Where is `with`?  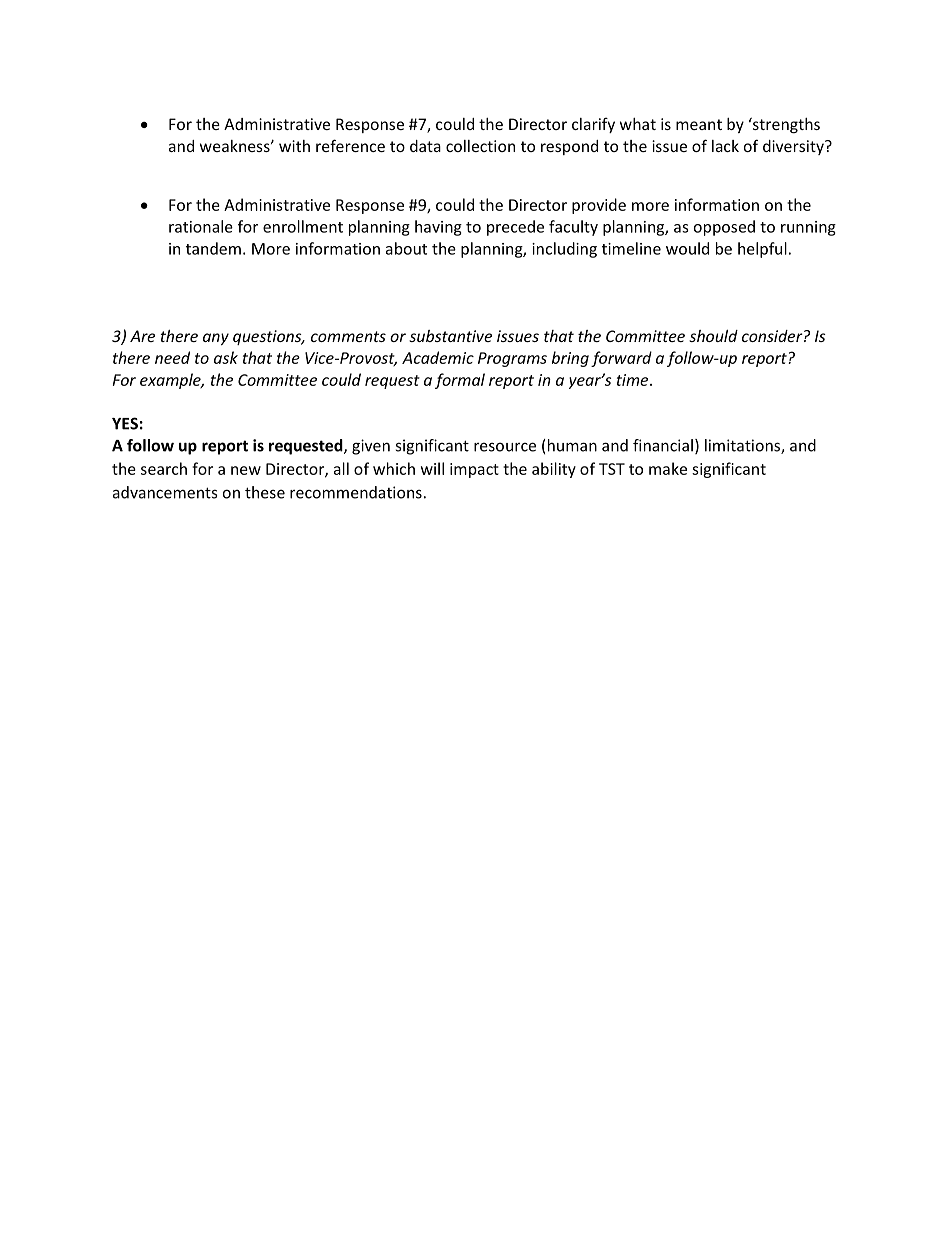 with is located at coordinates (294, 146).
